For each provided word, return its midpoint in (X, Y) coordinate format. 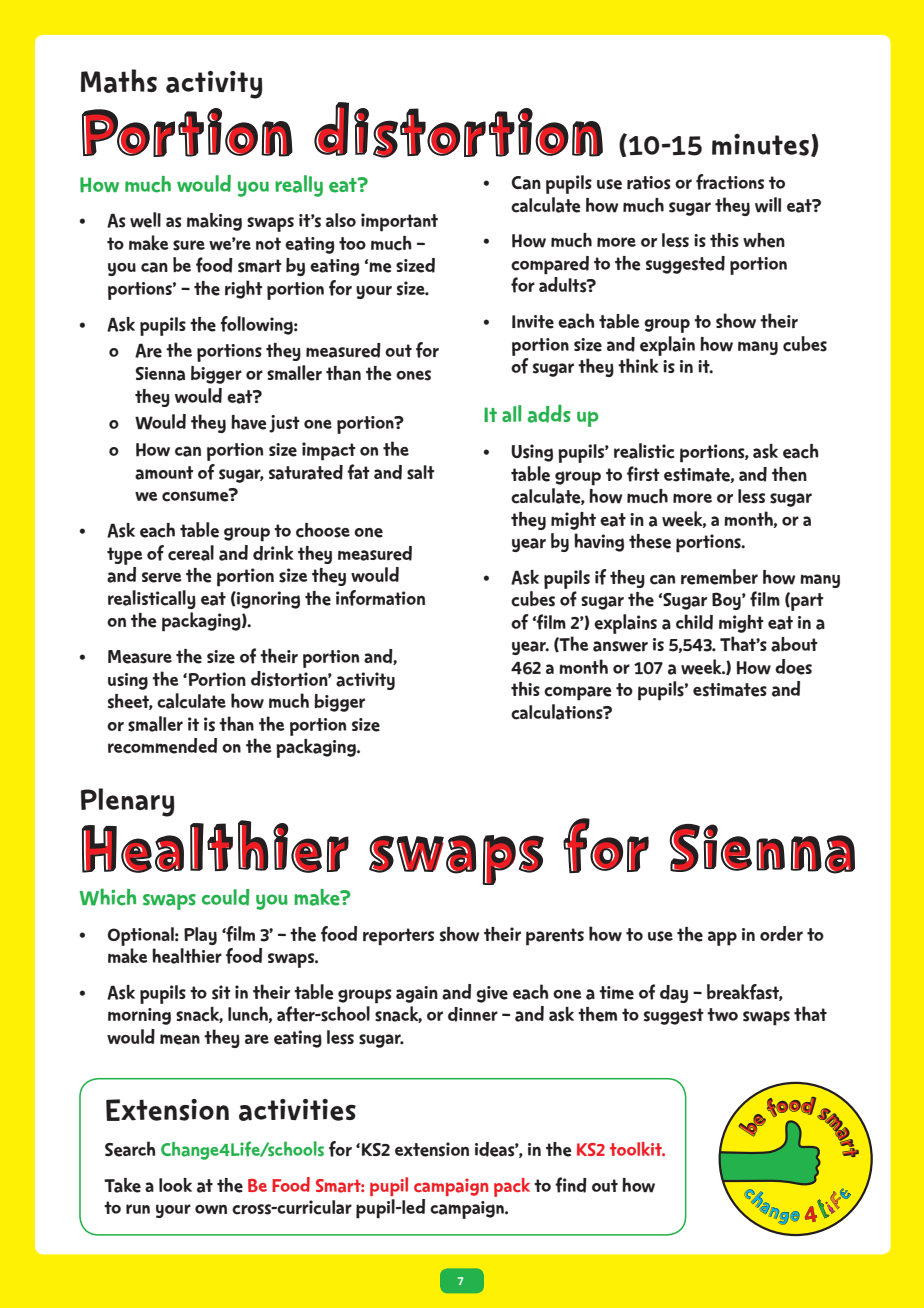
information (380, 598)
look (175, 1185)
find (571, 1185)
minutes (760, 145)
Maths (119, 81)
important (399, 222)
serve (162, 577)
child (694, 622)
